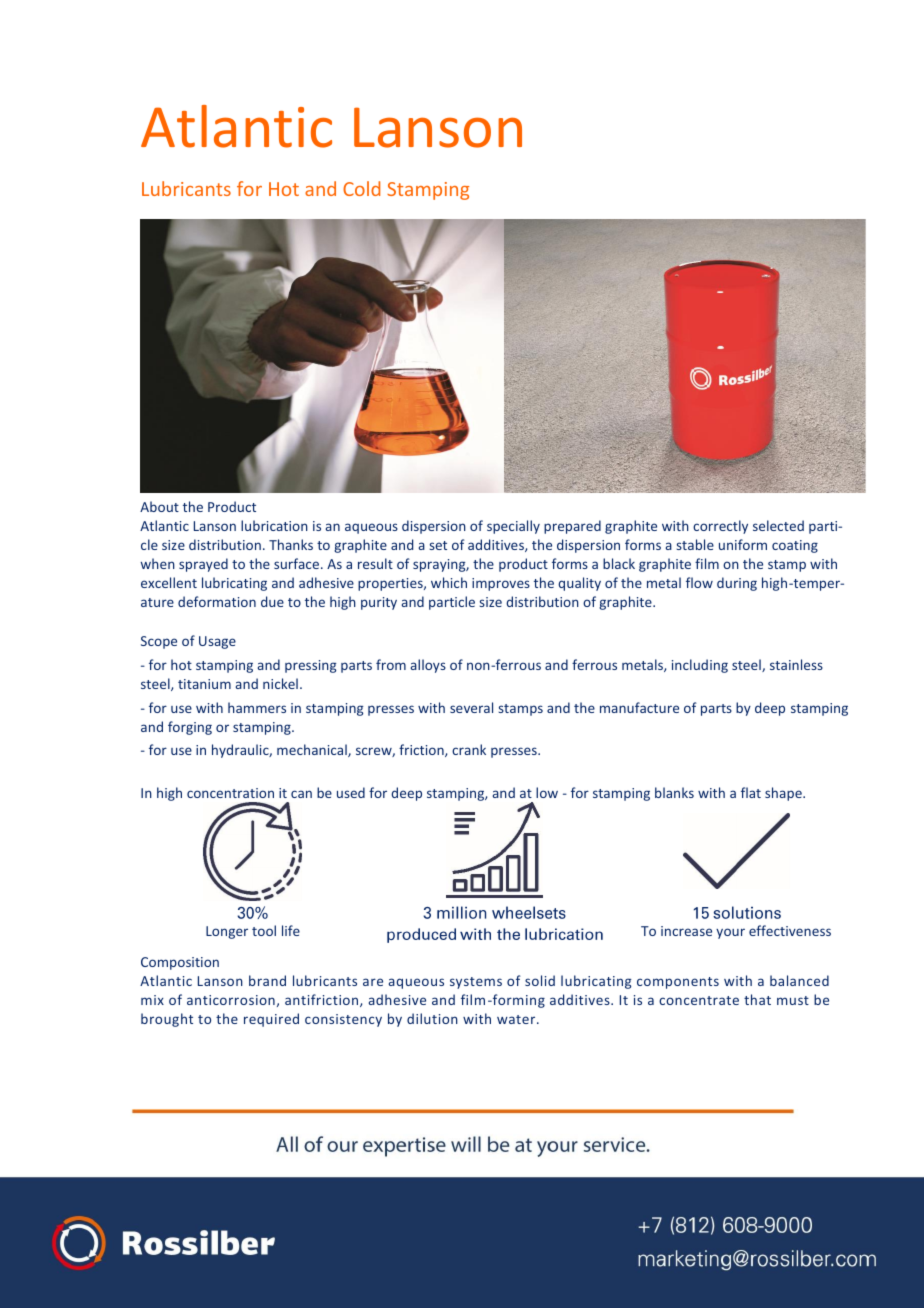 This document has height=1308, width=924. What do you see at coordinates (476, 983) in the document?
I see `systems` at bounding box center [476, 983].
